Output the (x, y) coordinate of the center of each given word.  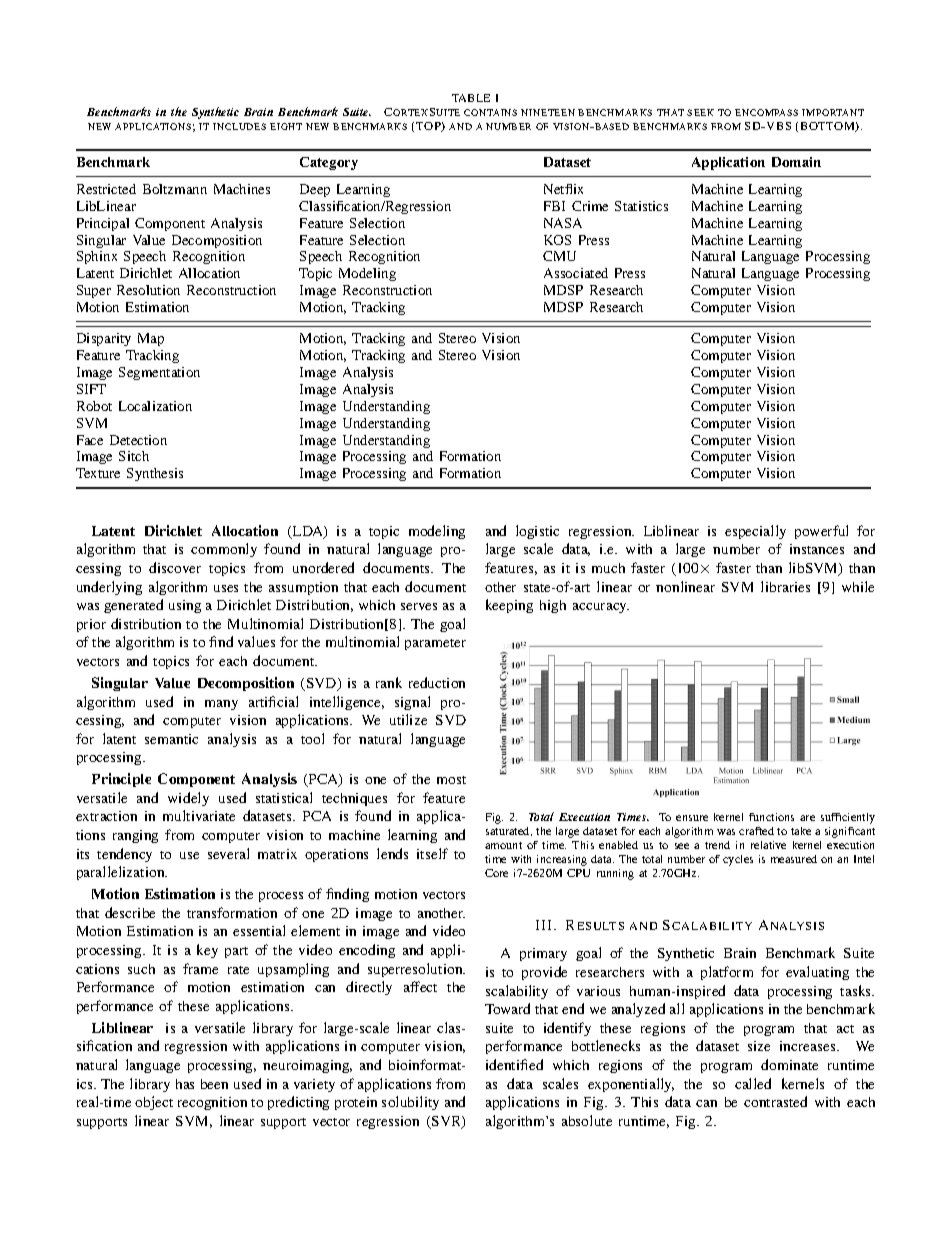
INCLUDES (239, 126)
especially (755, 532)
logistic (537, 532)
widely (188, 799)
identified (514, 1064)
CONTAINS (490, 112)
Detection (138, 440)
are (807, 818)
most (451, 780)
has (185, 1084)
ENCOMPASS (766, 112)
